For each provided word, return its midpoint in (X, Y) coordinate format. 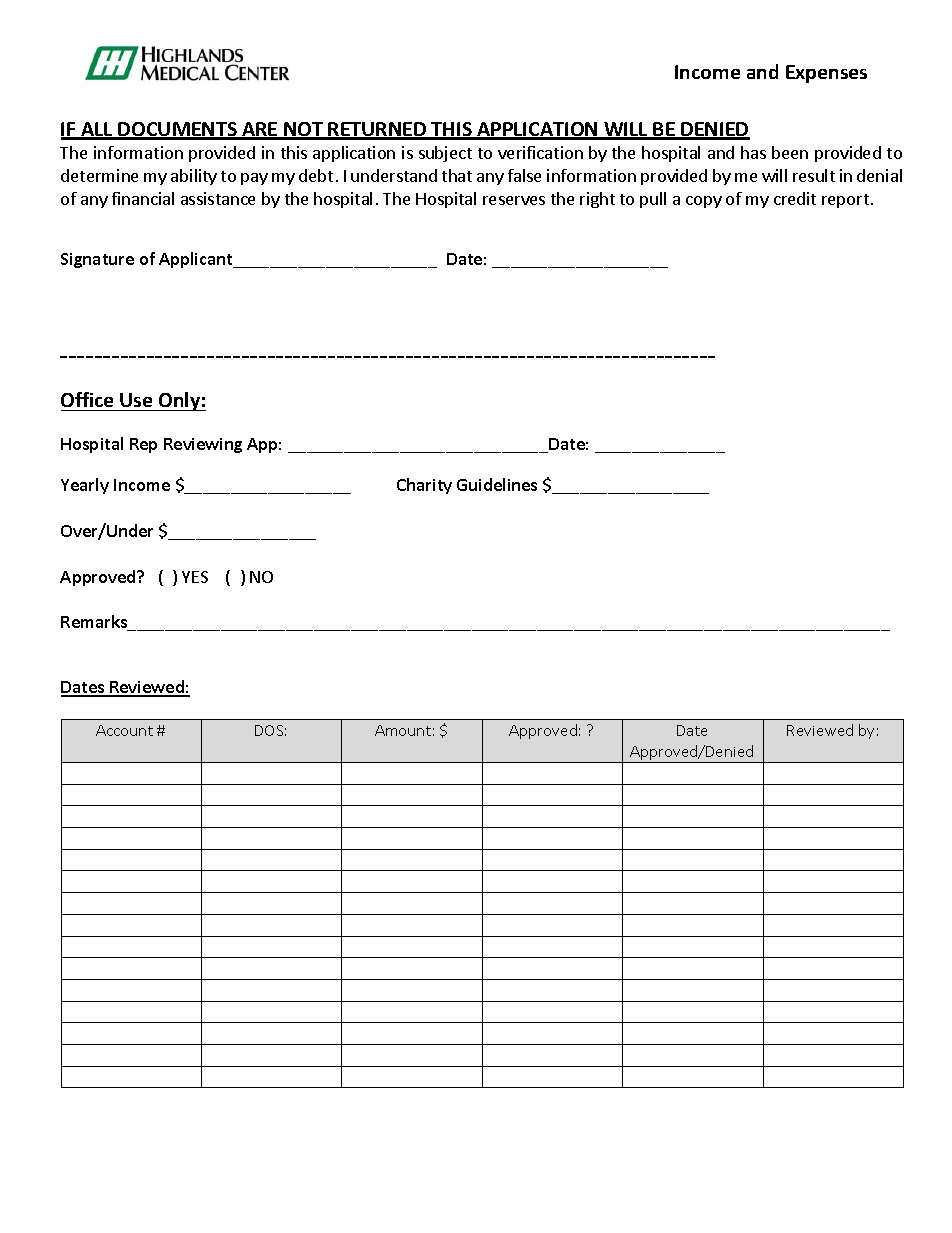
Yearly (85, 486)
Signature (97, 260)
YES (195, 577)
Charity (424, 486)
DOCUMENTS (178, 130)
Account (124, 730)
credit (795, 198)
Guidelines (497, 484)
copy (704, 202)
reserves (514, 200)
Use (136, 400)
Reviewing (203, 445)
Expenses (826, 74)
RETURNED (378, 130)
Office (87, 399)
